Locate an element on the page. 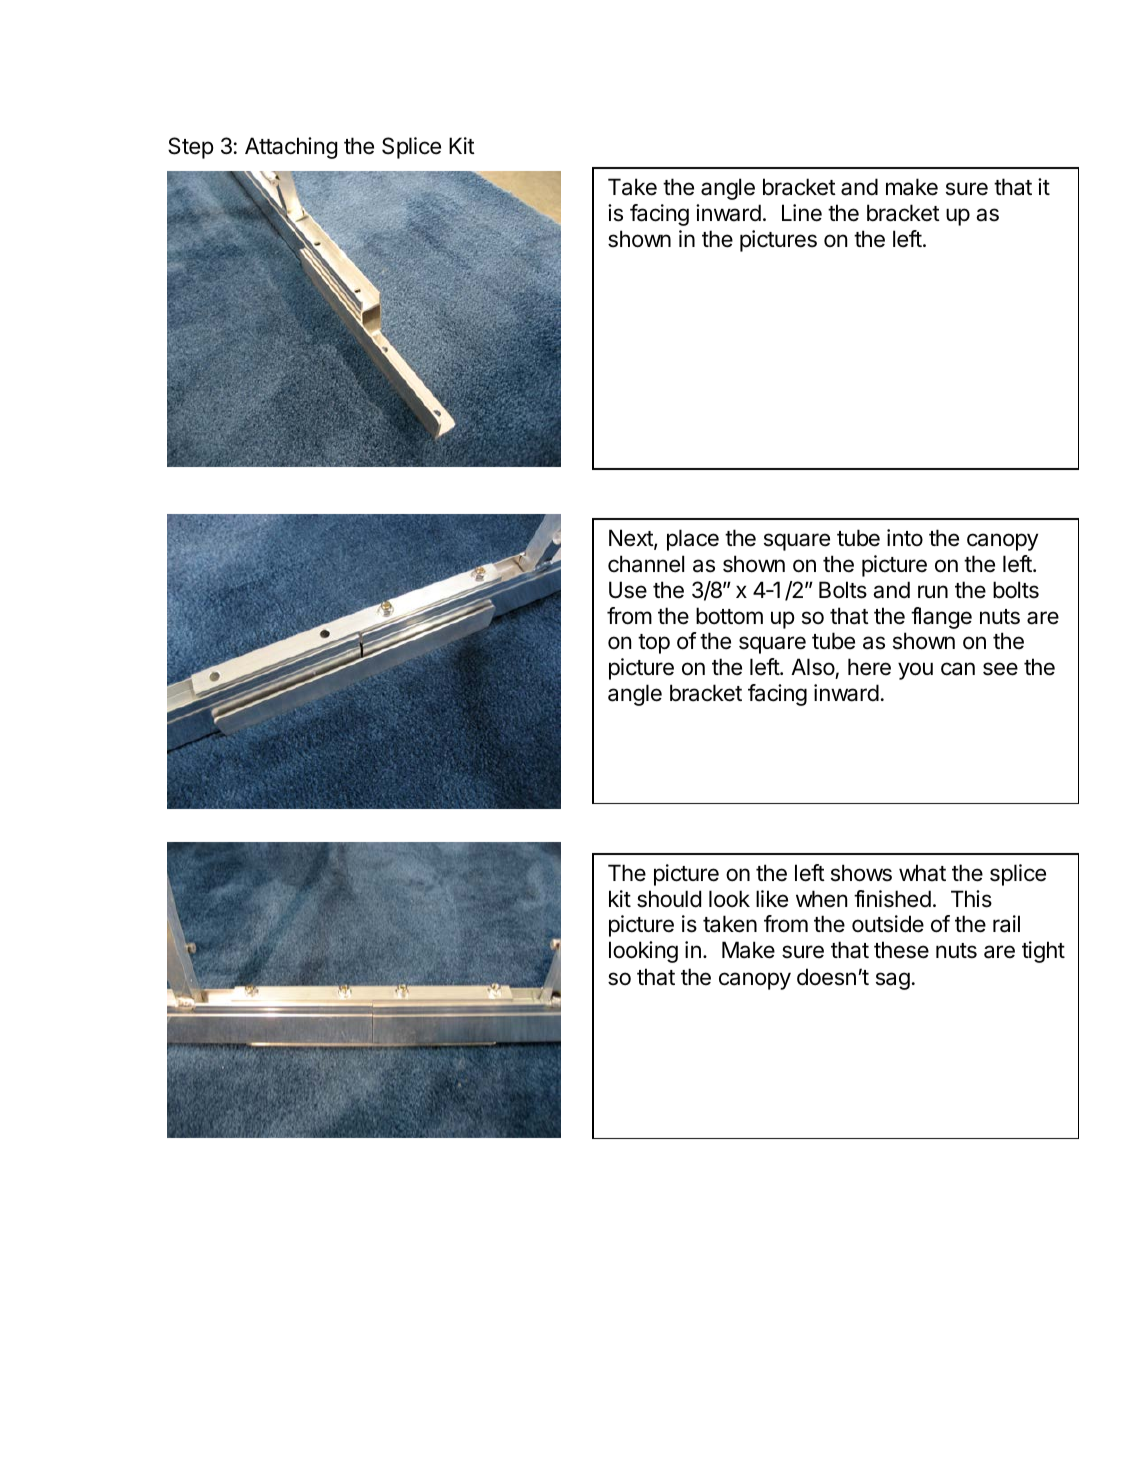  channel is located at coordinates (646, 564).
